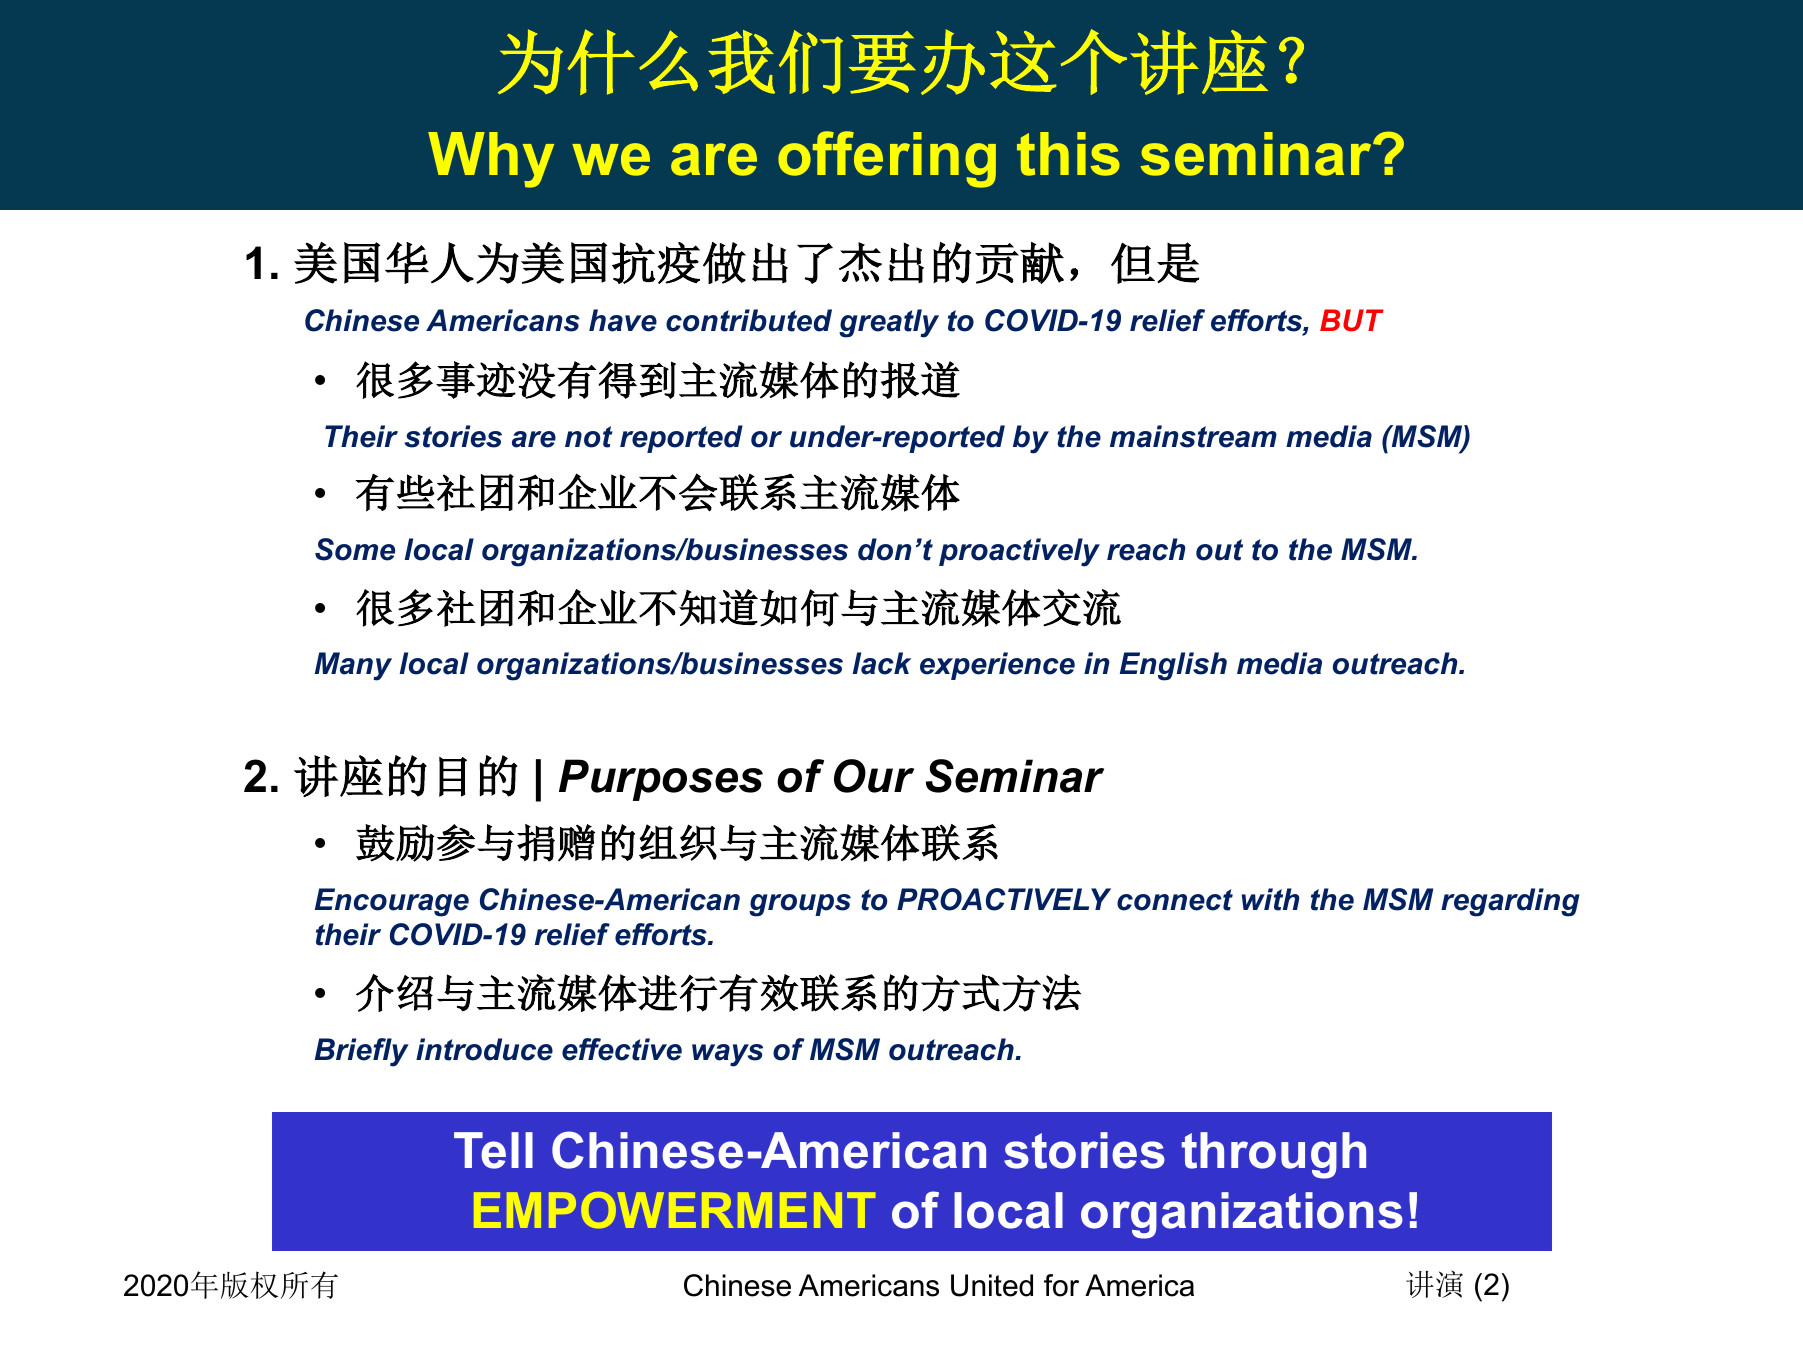 The image size is (1803, 1352). What do you see at coordinates (674, 1210) in the document?
I see `EMPOWERMENT` at bounding box center [674, 1210].
